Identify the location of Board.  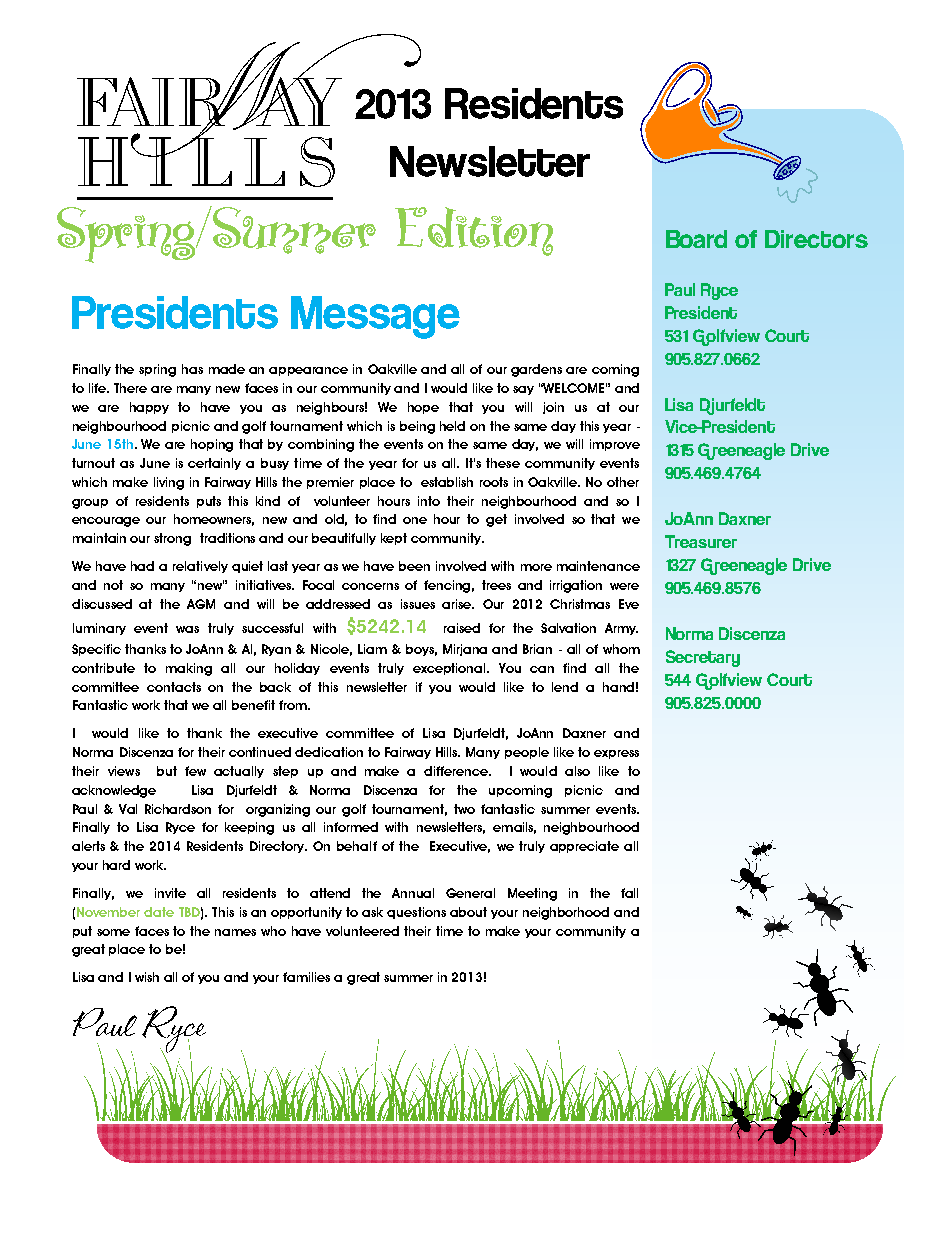
(696, 239).
